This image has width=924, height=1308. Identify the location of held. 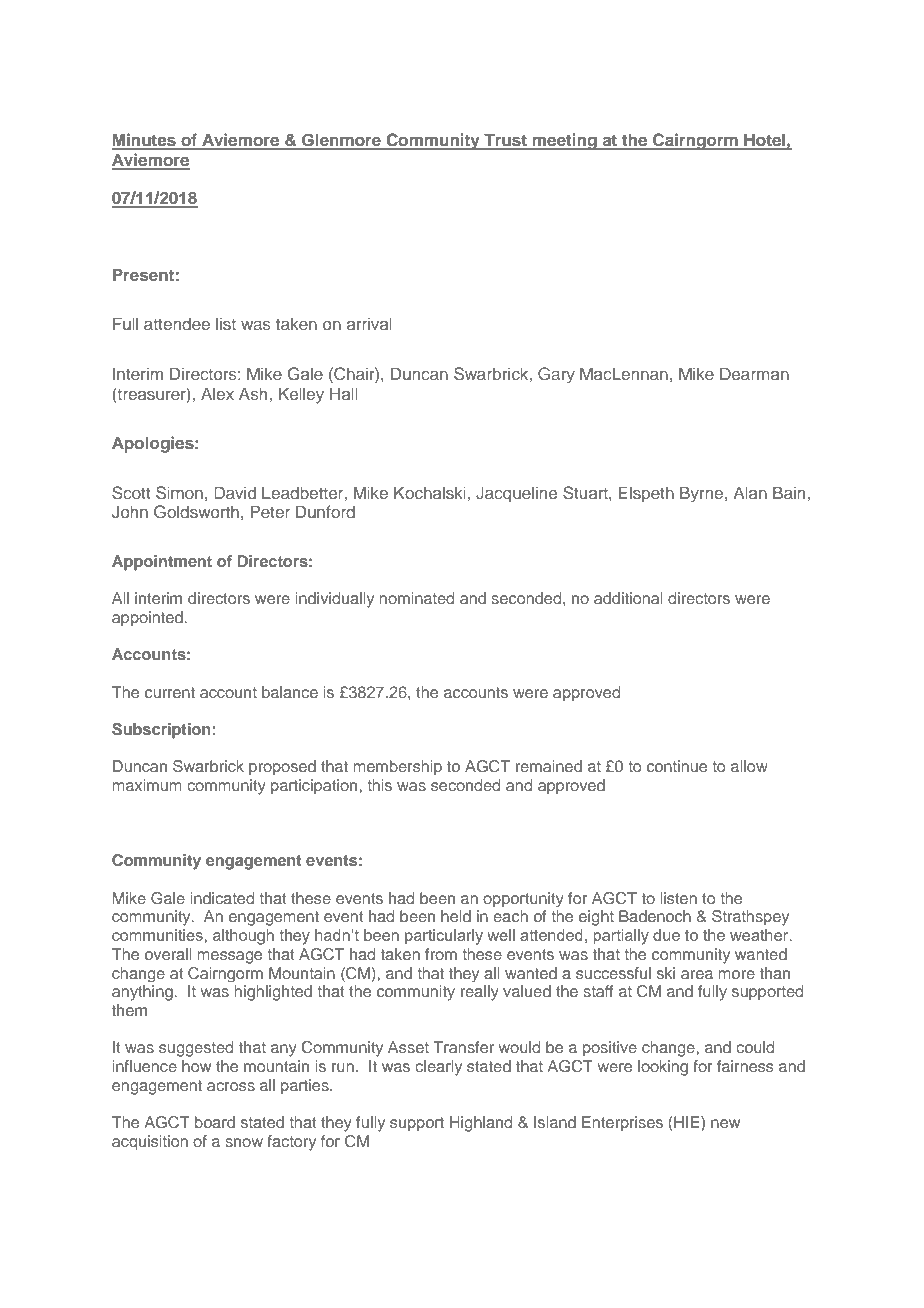
(456, 916).
